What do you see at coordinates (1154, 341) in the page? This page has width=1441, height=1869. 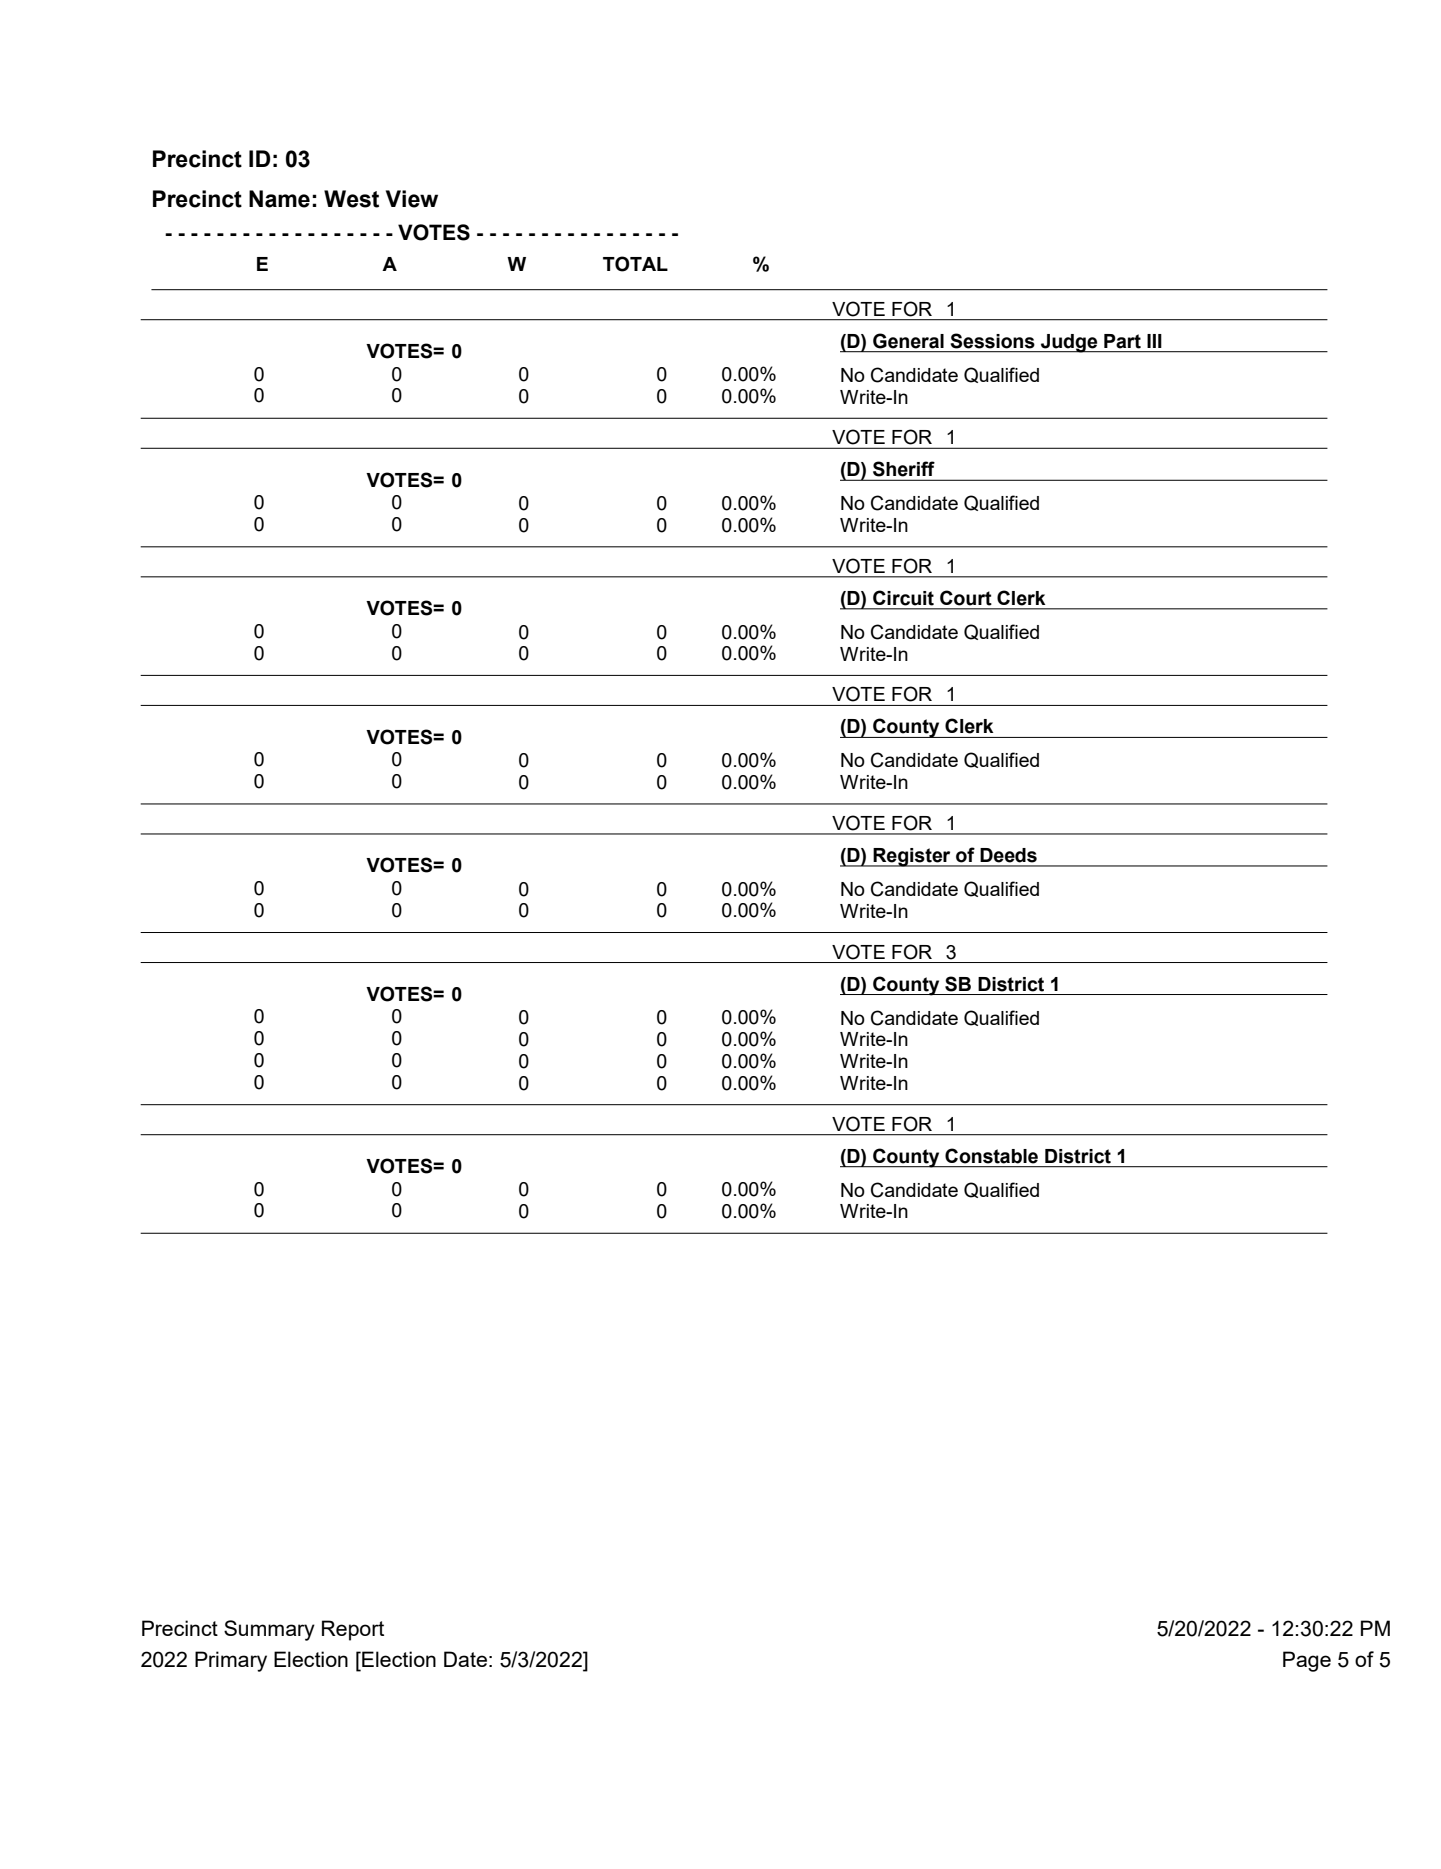 I see `III` at bounding box center [1154, 341].
